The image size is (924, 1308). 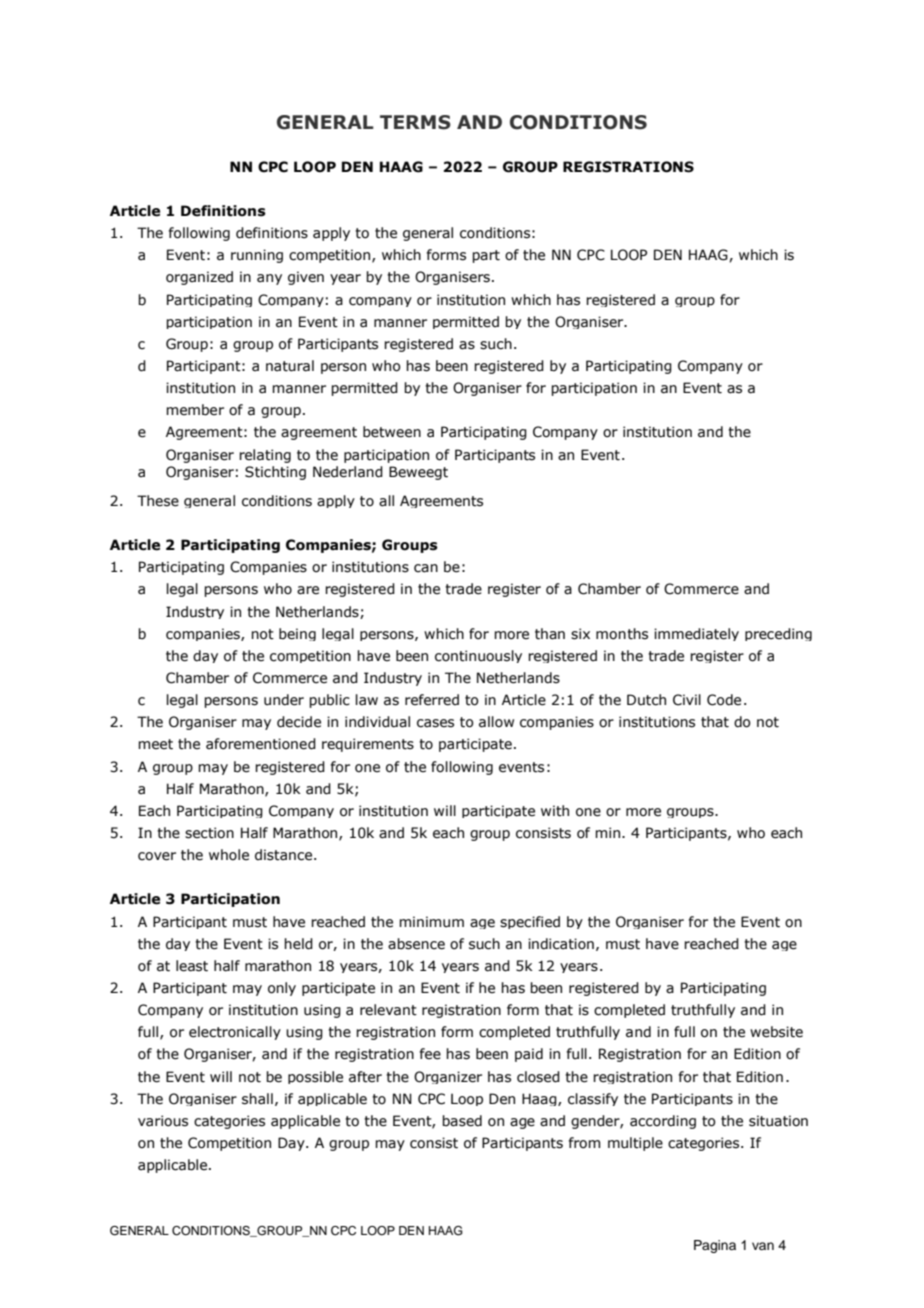 What do you see at coordinates (415, 122) in the screenshot?
I see `TERMS` at bounding box center [415, 122].
